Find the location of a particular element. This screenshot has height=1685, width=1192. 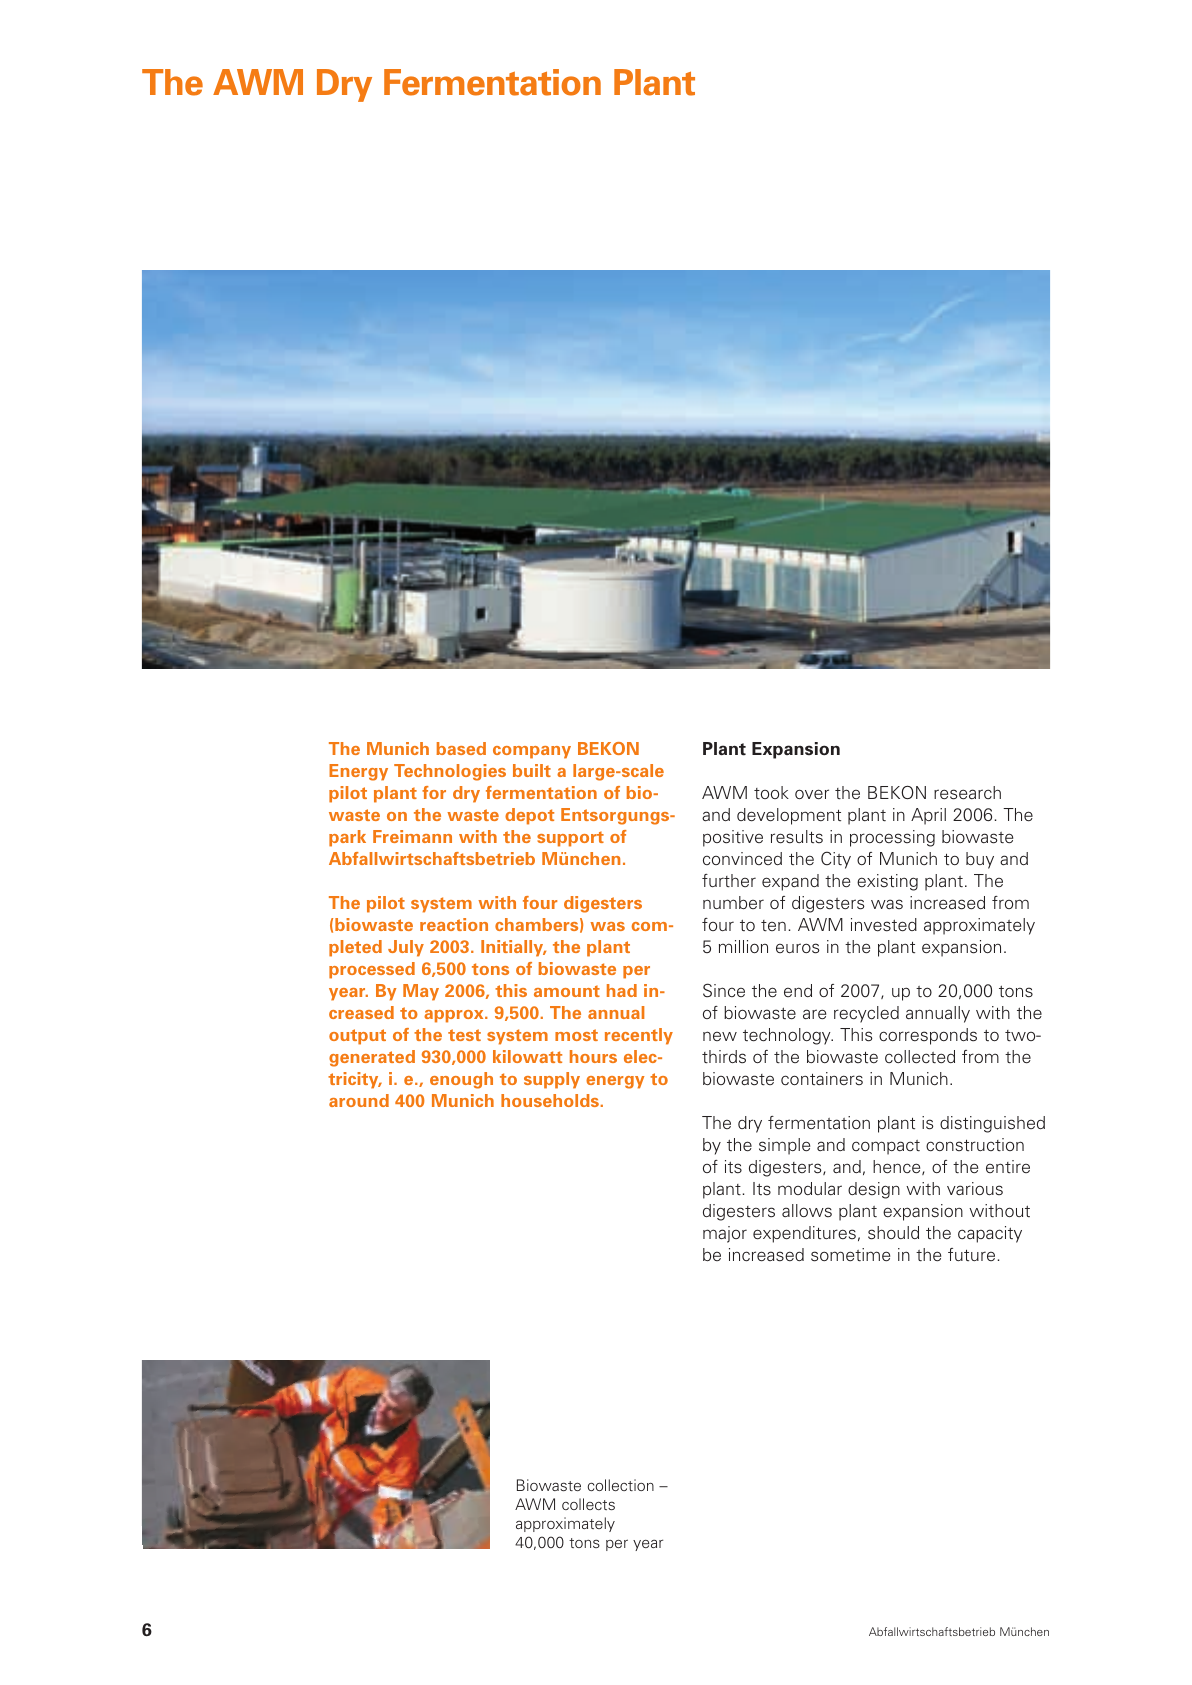

Technologies is located at coordinates (450, 772).
